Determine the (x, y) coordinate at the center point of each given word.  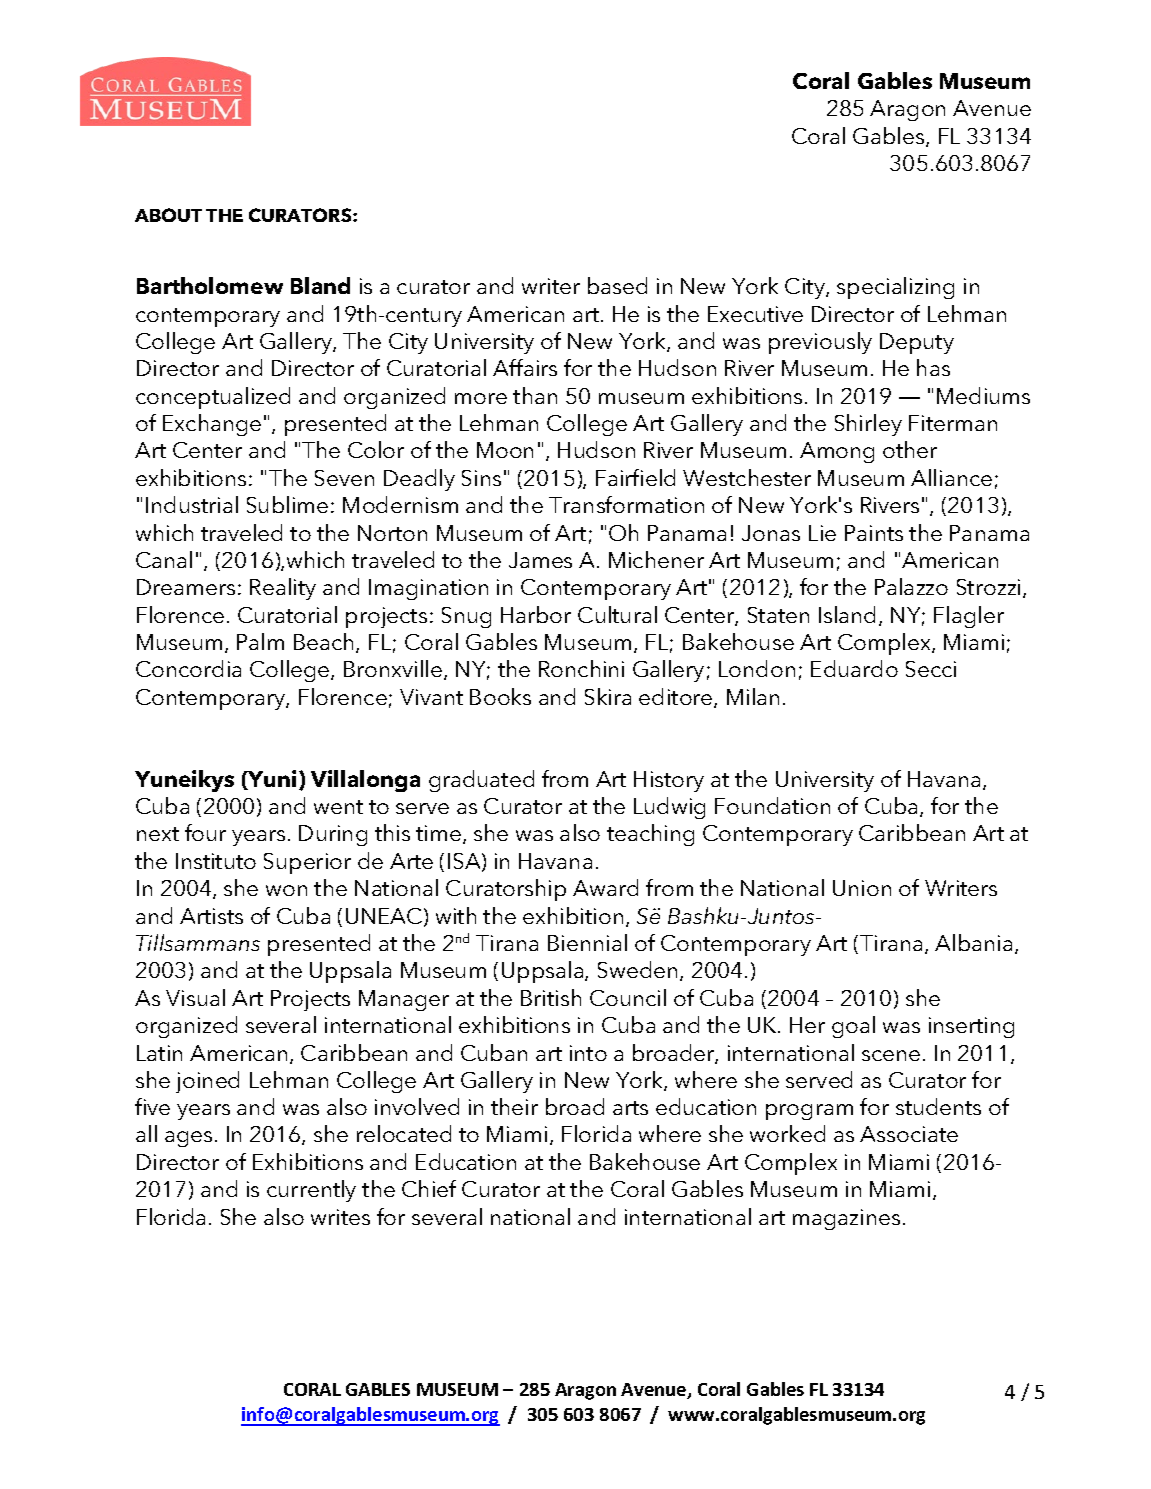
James (540, 560)
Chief (429, 1188)
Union (862, 888)
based (617, 285)
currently (311, 1191)
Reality (283, 589)
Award (605, 887)
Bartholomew (210, 285)
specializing (895, 288)
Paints (874, 533)
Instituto (216, 861)
